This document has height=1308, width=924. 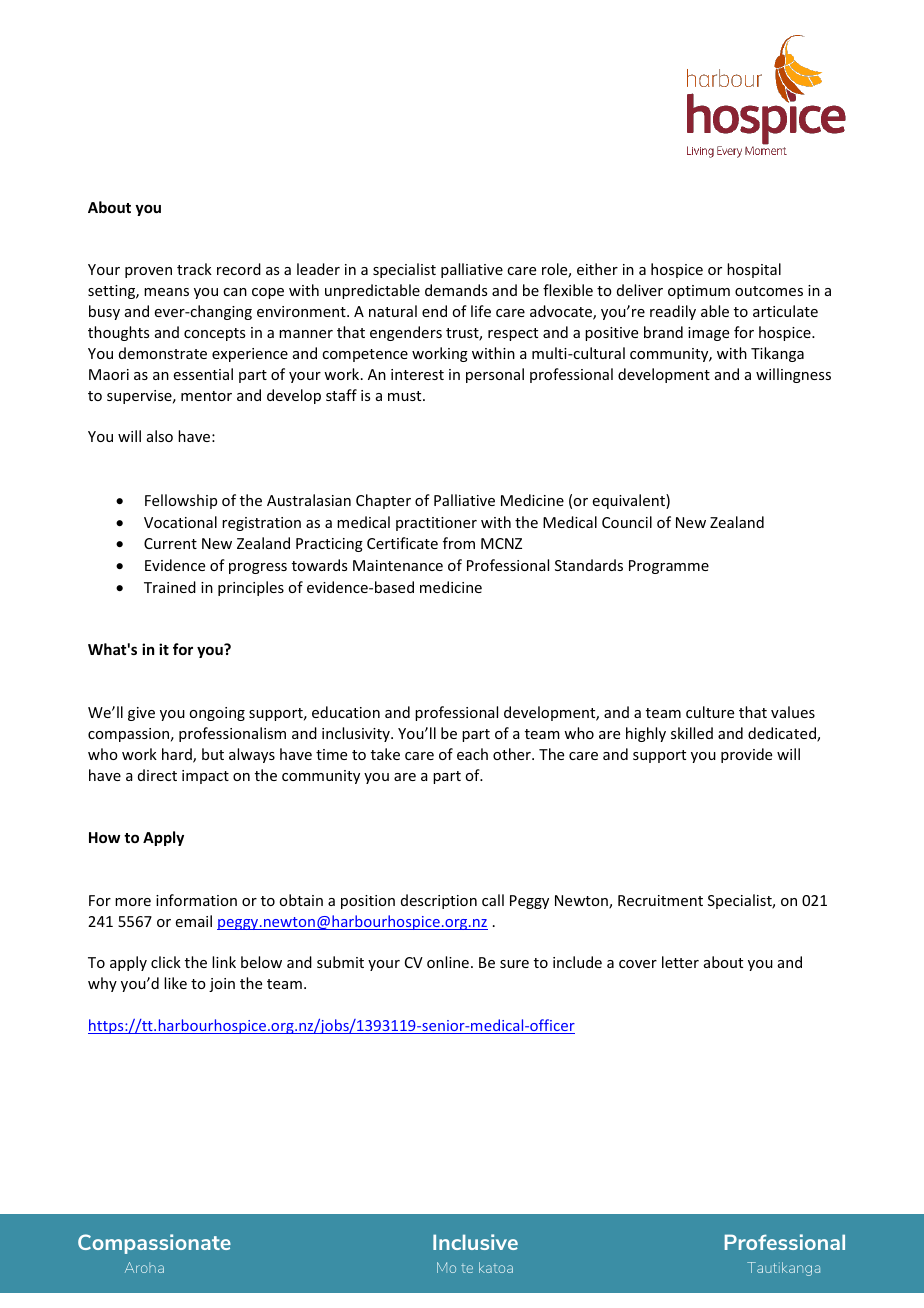 I want to click on Trained, so click(x=170, y=587).
